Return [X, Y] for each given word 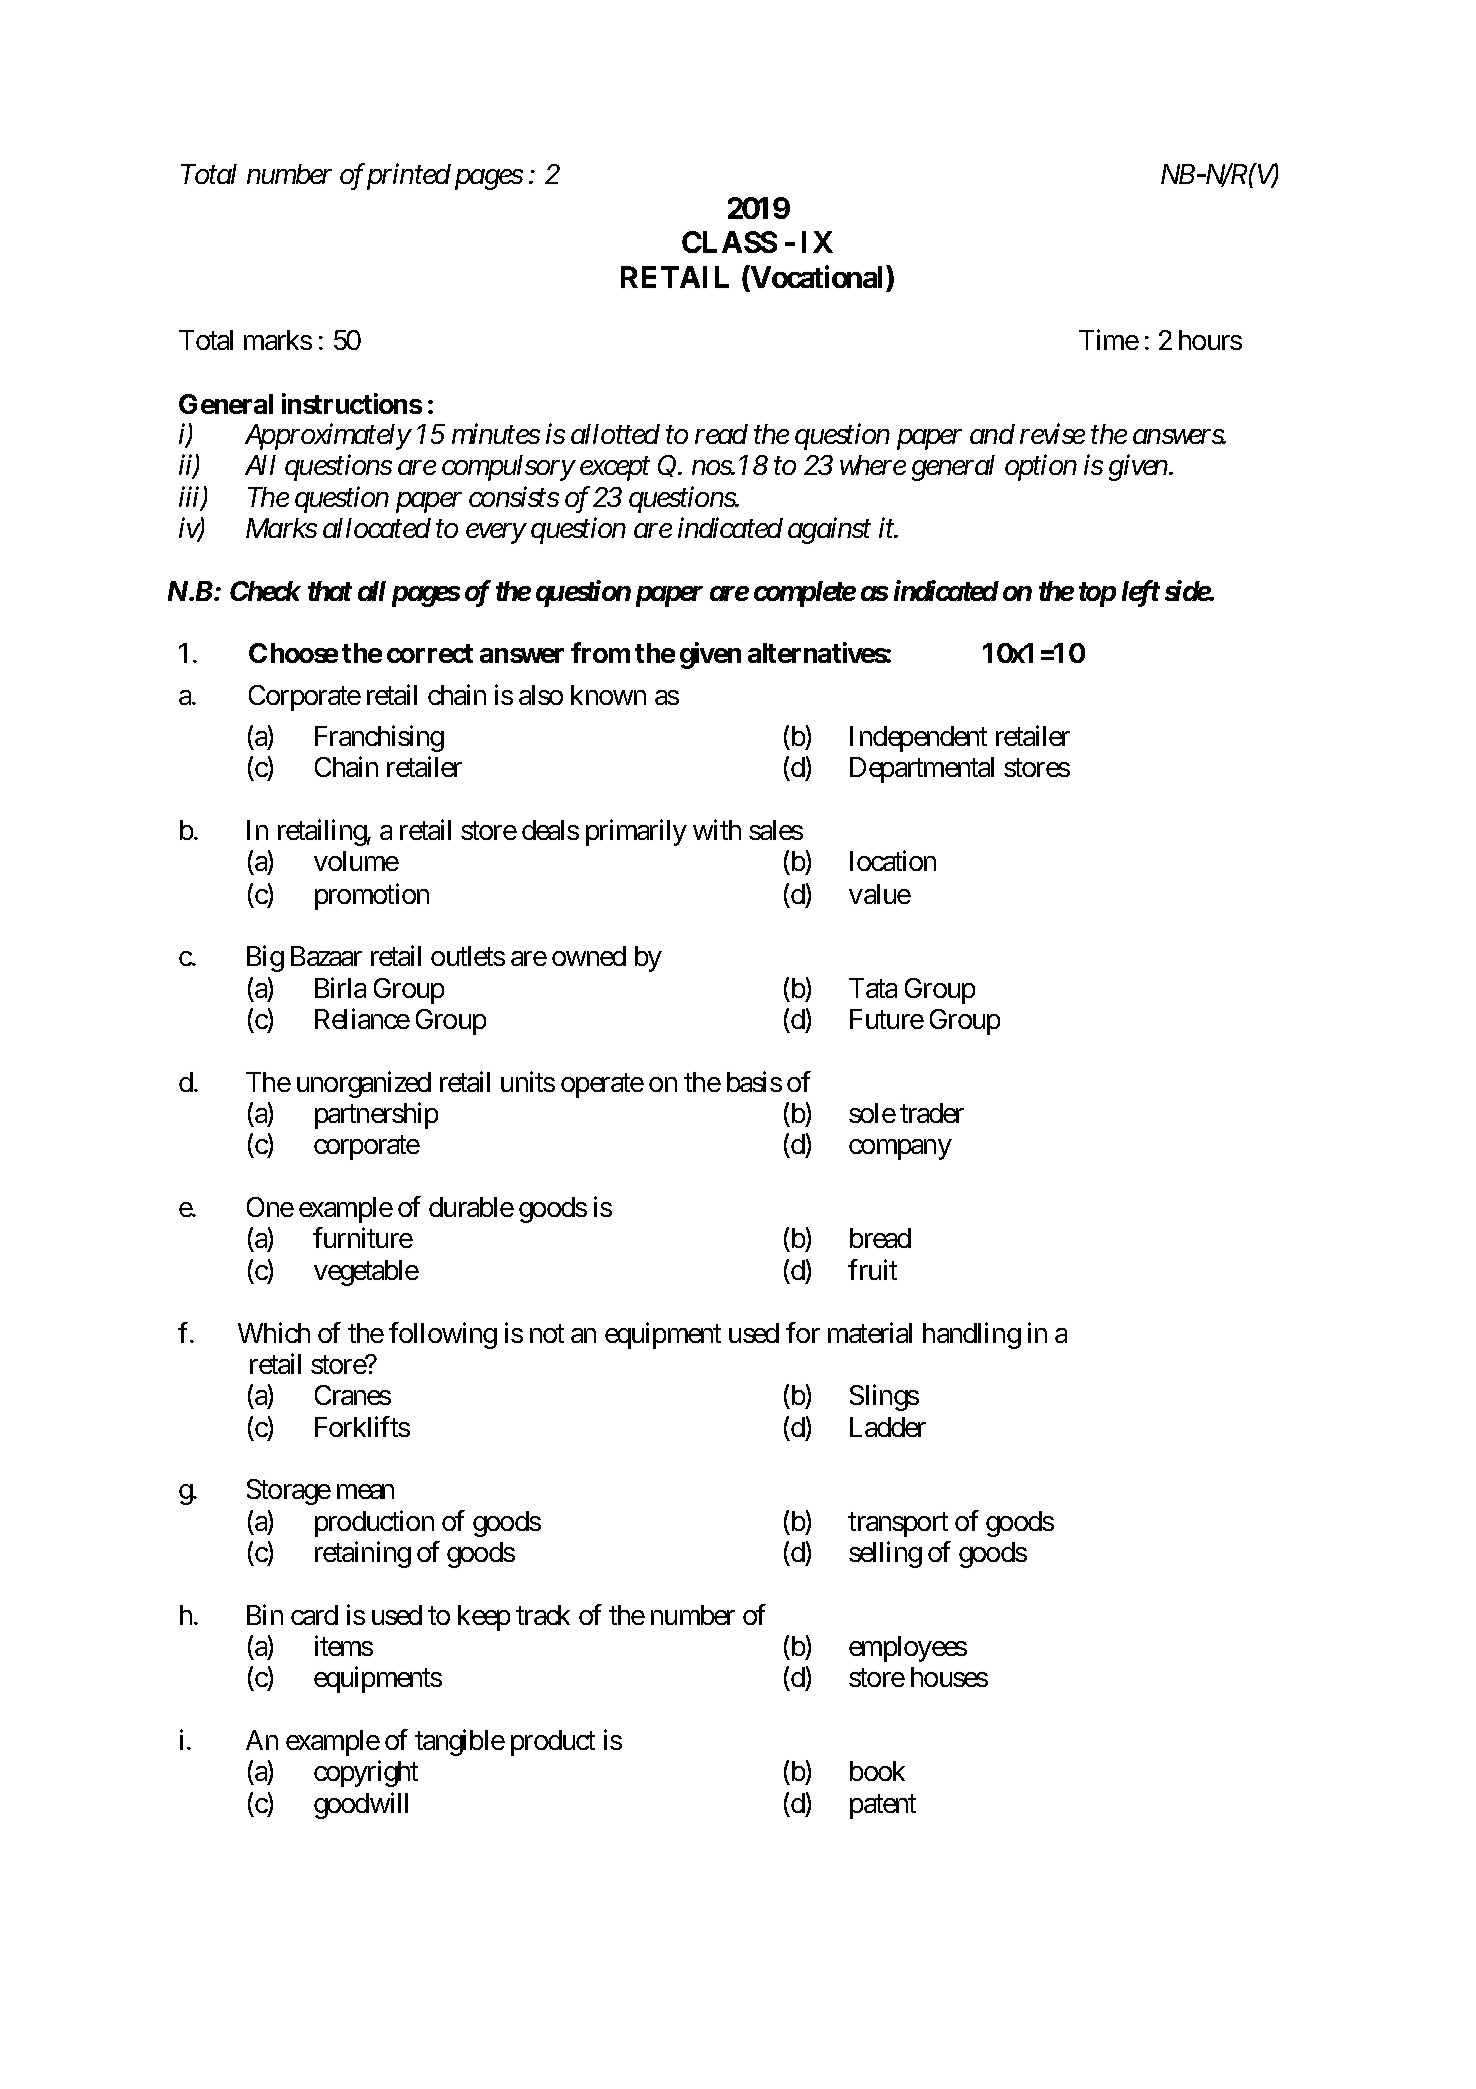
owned [589, 956]
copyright [366, 1774]
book [877, 1771]
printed [409, 177]
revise [1052, 434]
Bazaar [326, 956]
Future [887, 1019]
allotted [615, 434]
